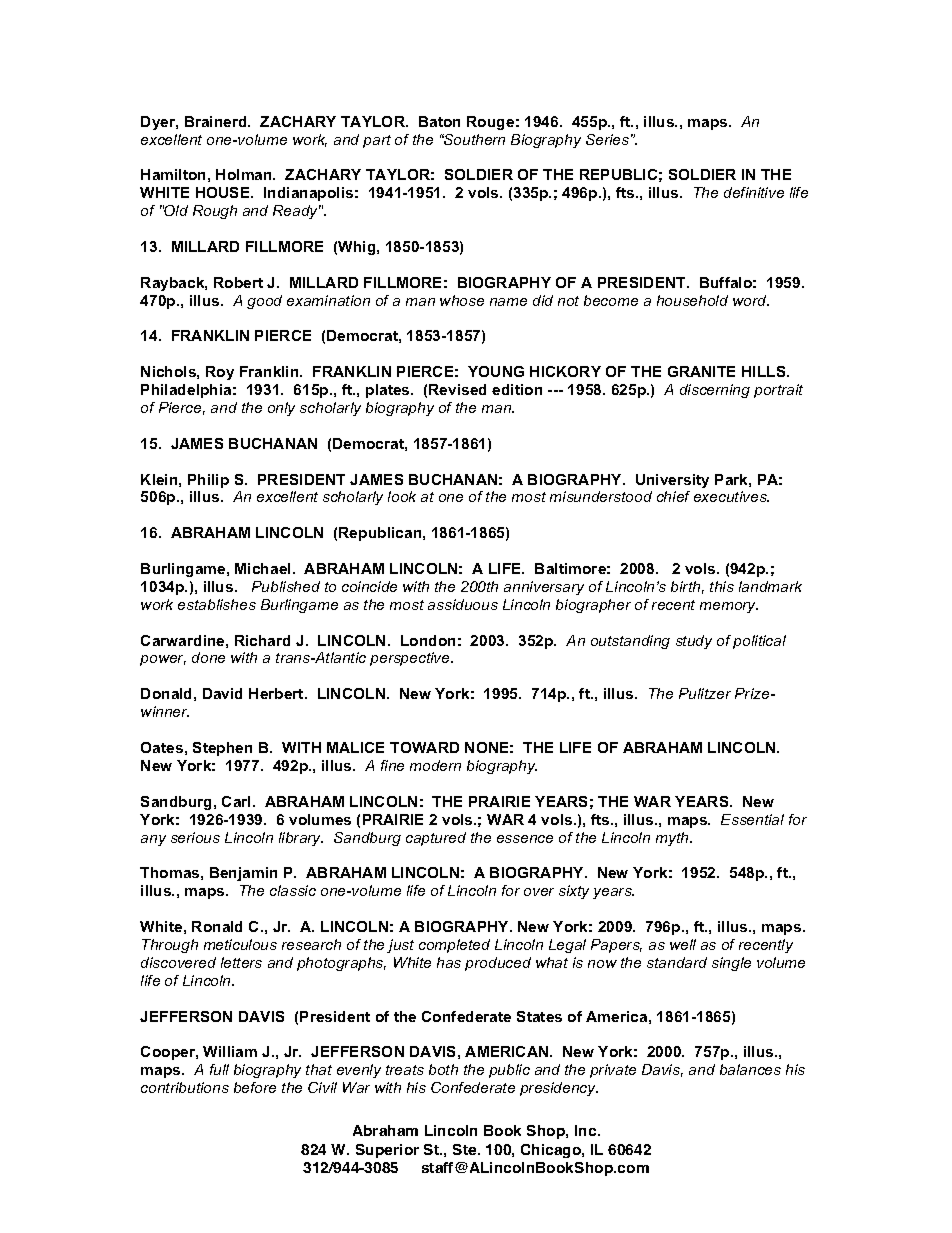 Image resolution: width=952 pixels, height=1233 pixels. What do you see at coordinates (754, 192) in the page?
I see `definitive` at bounding box center [754, 192].
